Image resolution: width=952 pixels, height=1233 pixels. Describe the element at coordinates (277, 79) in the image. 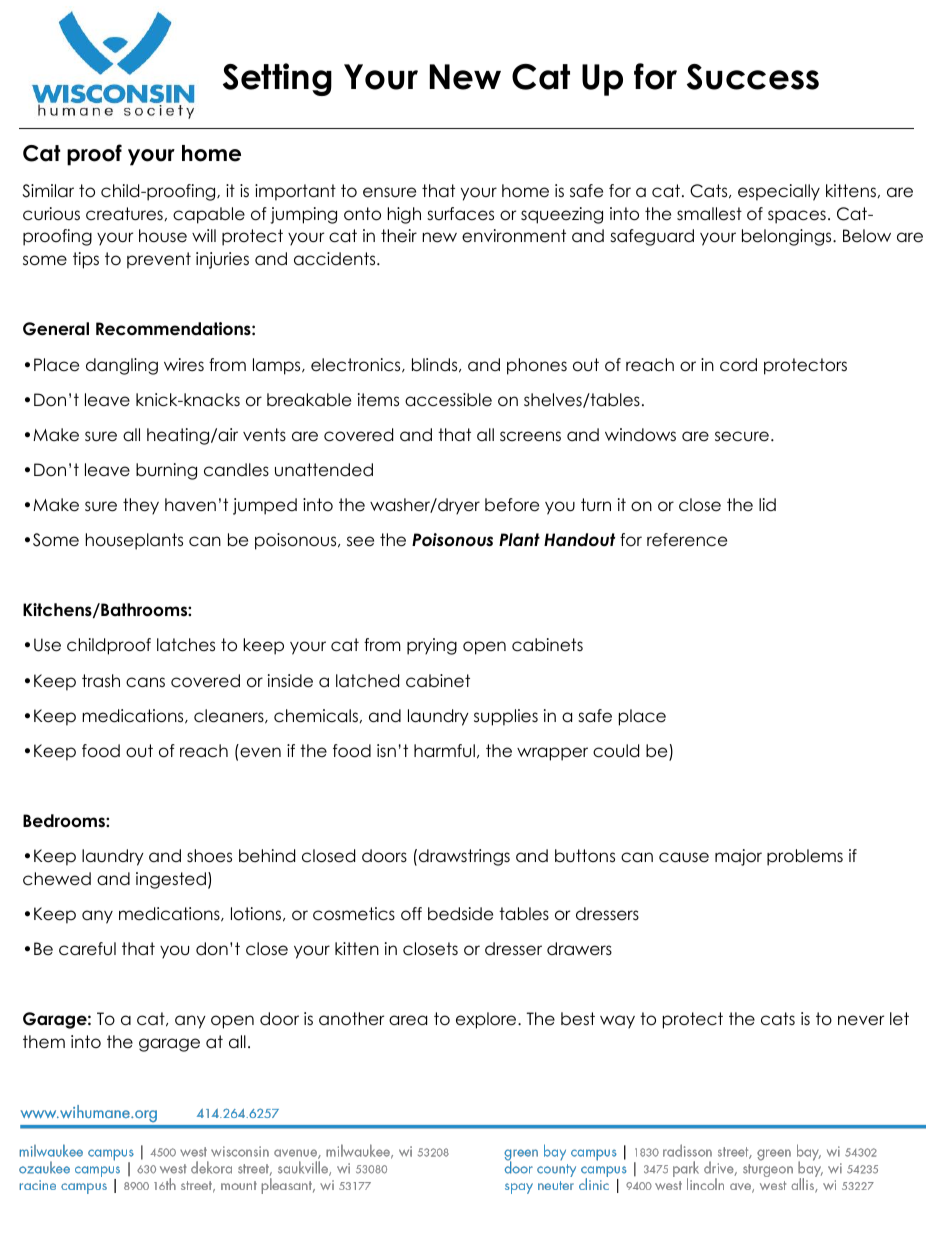

I see `Setting` at that location.
